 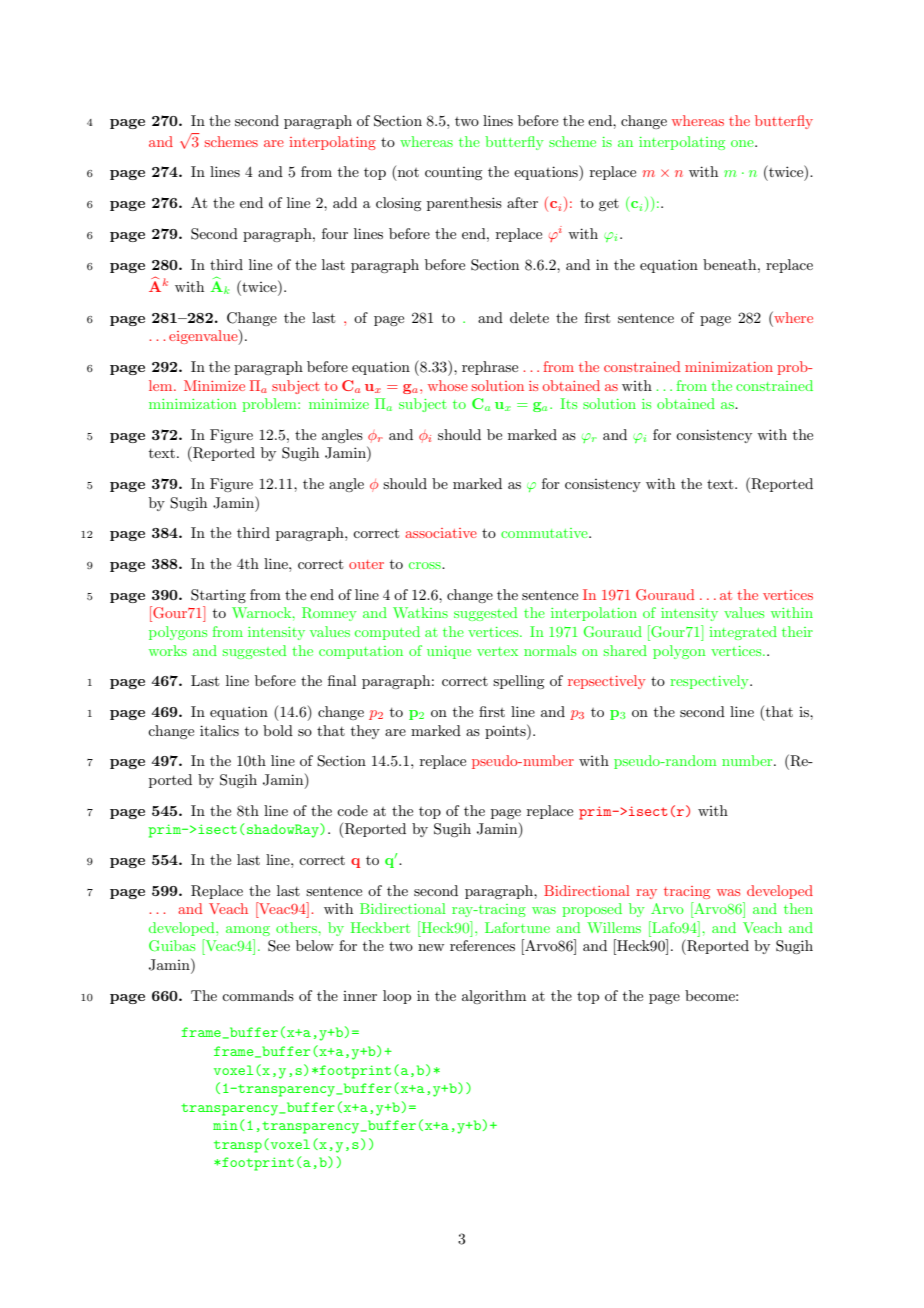 What do you see at coordinates (218, 596) in the document?
I see `Starting` at bounding box center [218, 596].
